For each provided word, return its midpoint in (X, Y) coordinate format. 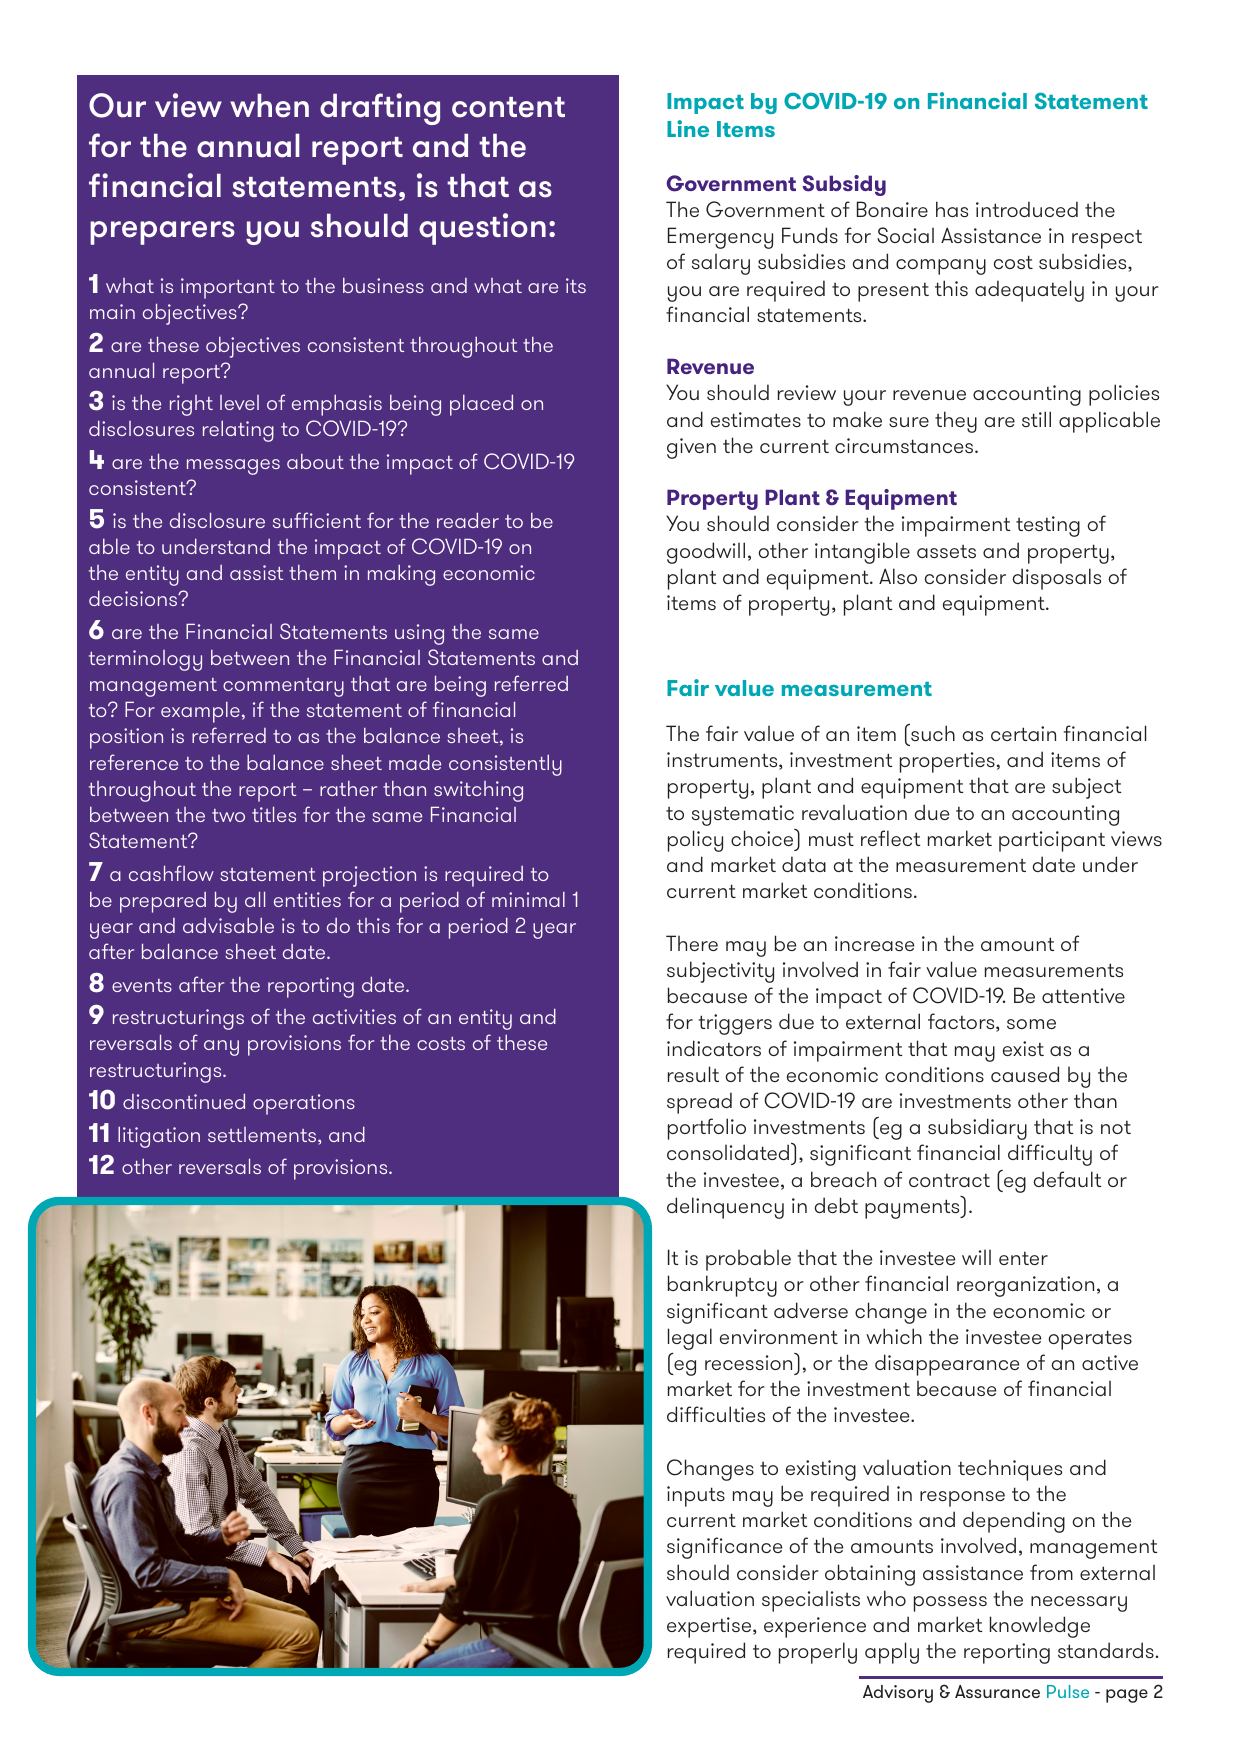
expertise (710, 1627)
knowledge (1040, 1627)
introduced (1027, 209)
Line (688, 128)
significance (724, 1548)
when (269, 106)
